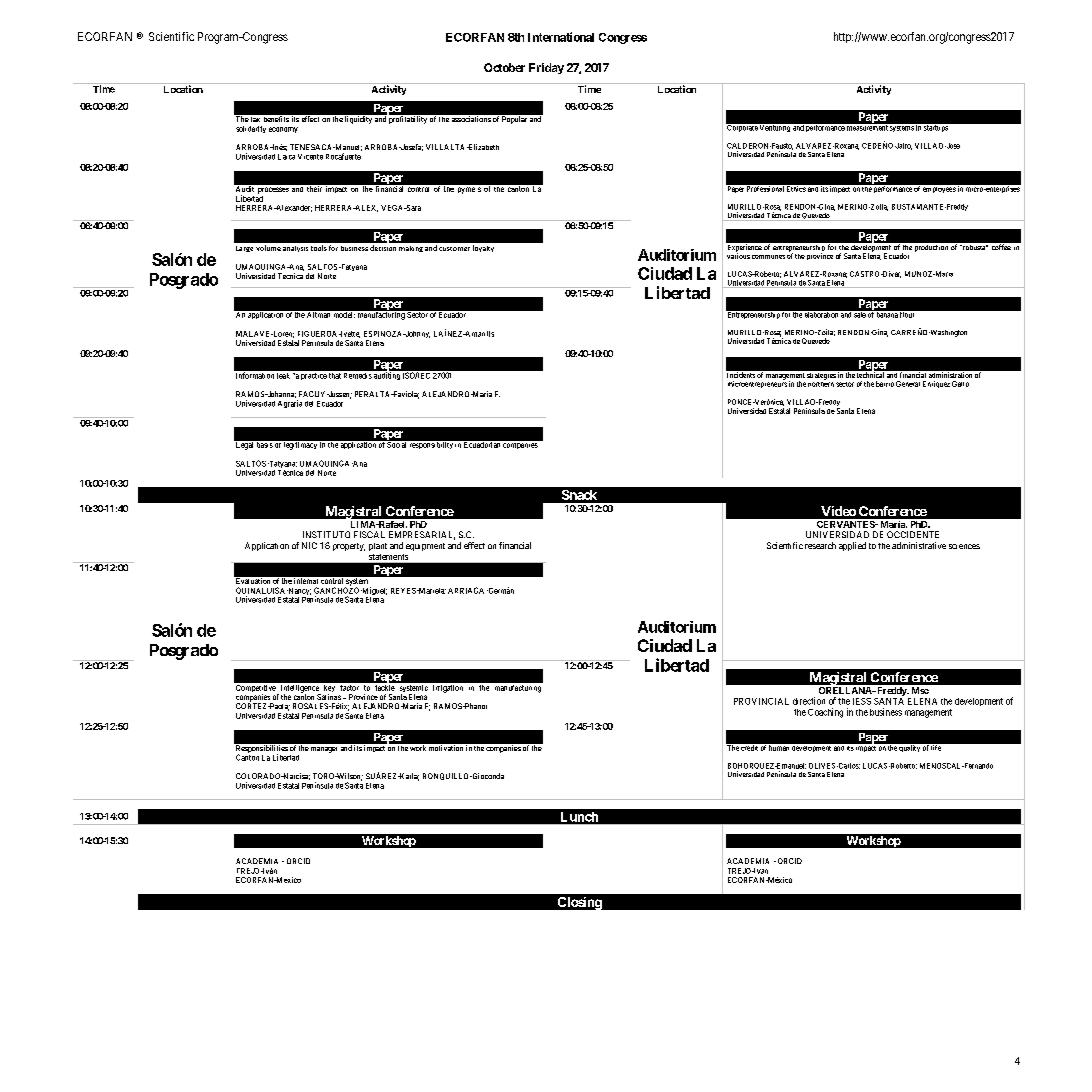 The height and width of the document is (1092, 1092). Describe the element at coordinates (908, 384) in the document. I see `General` at that location.
